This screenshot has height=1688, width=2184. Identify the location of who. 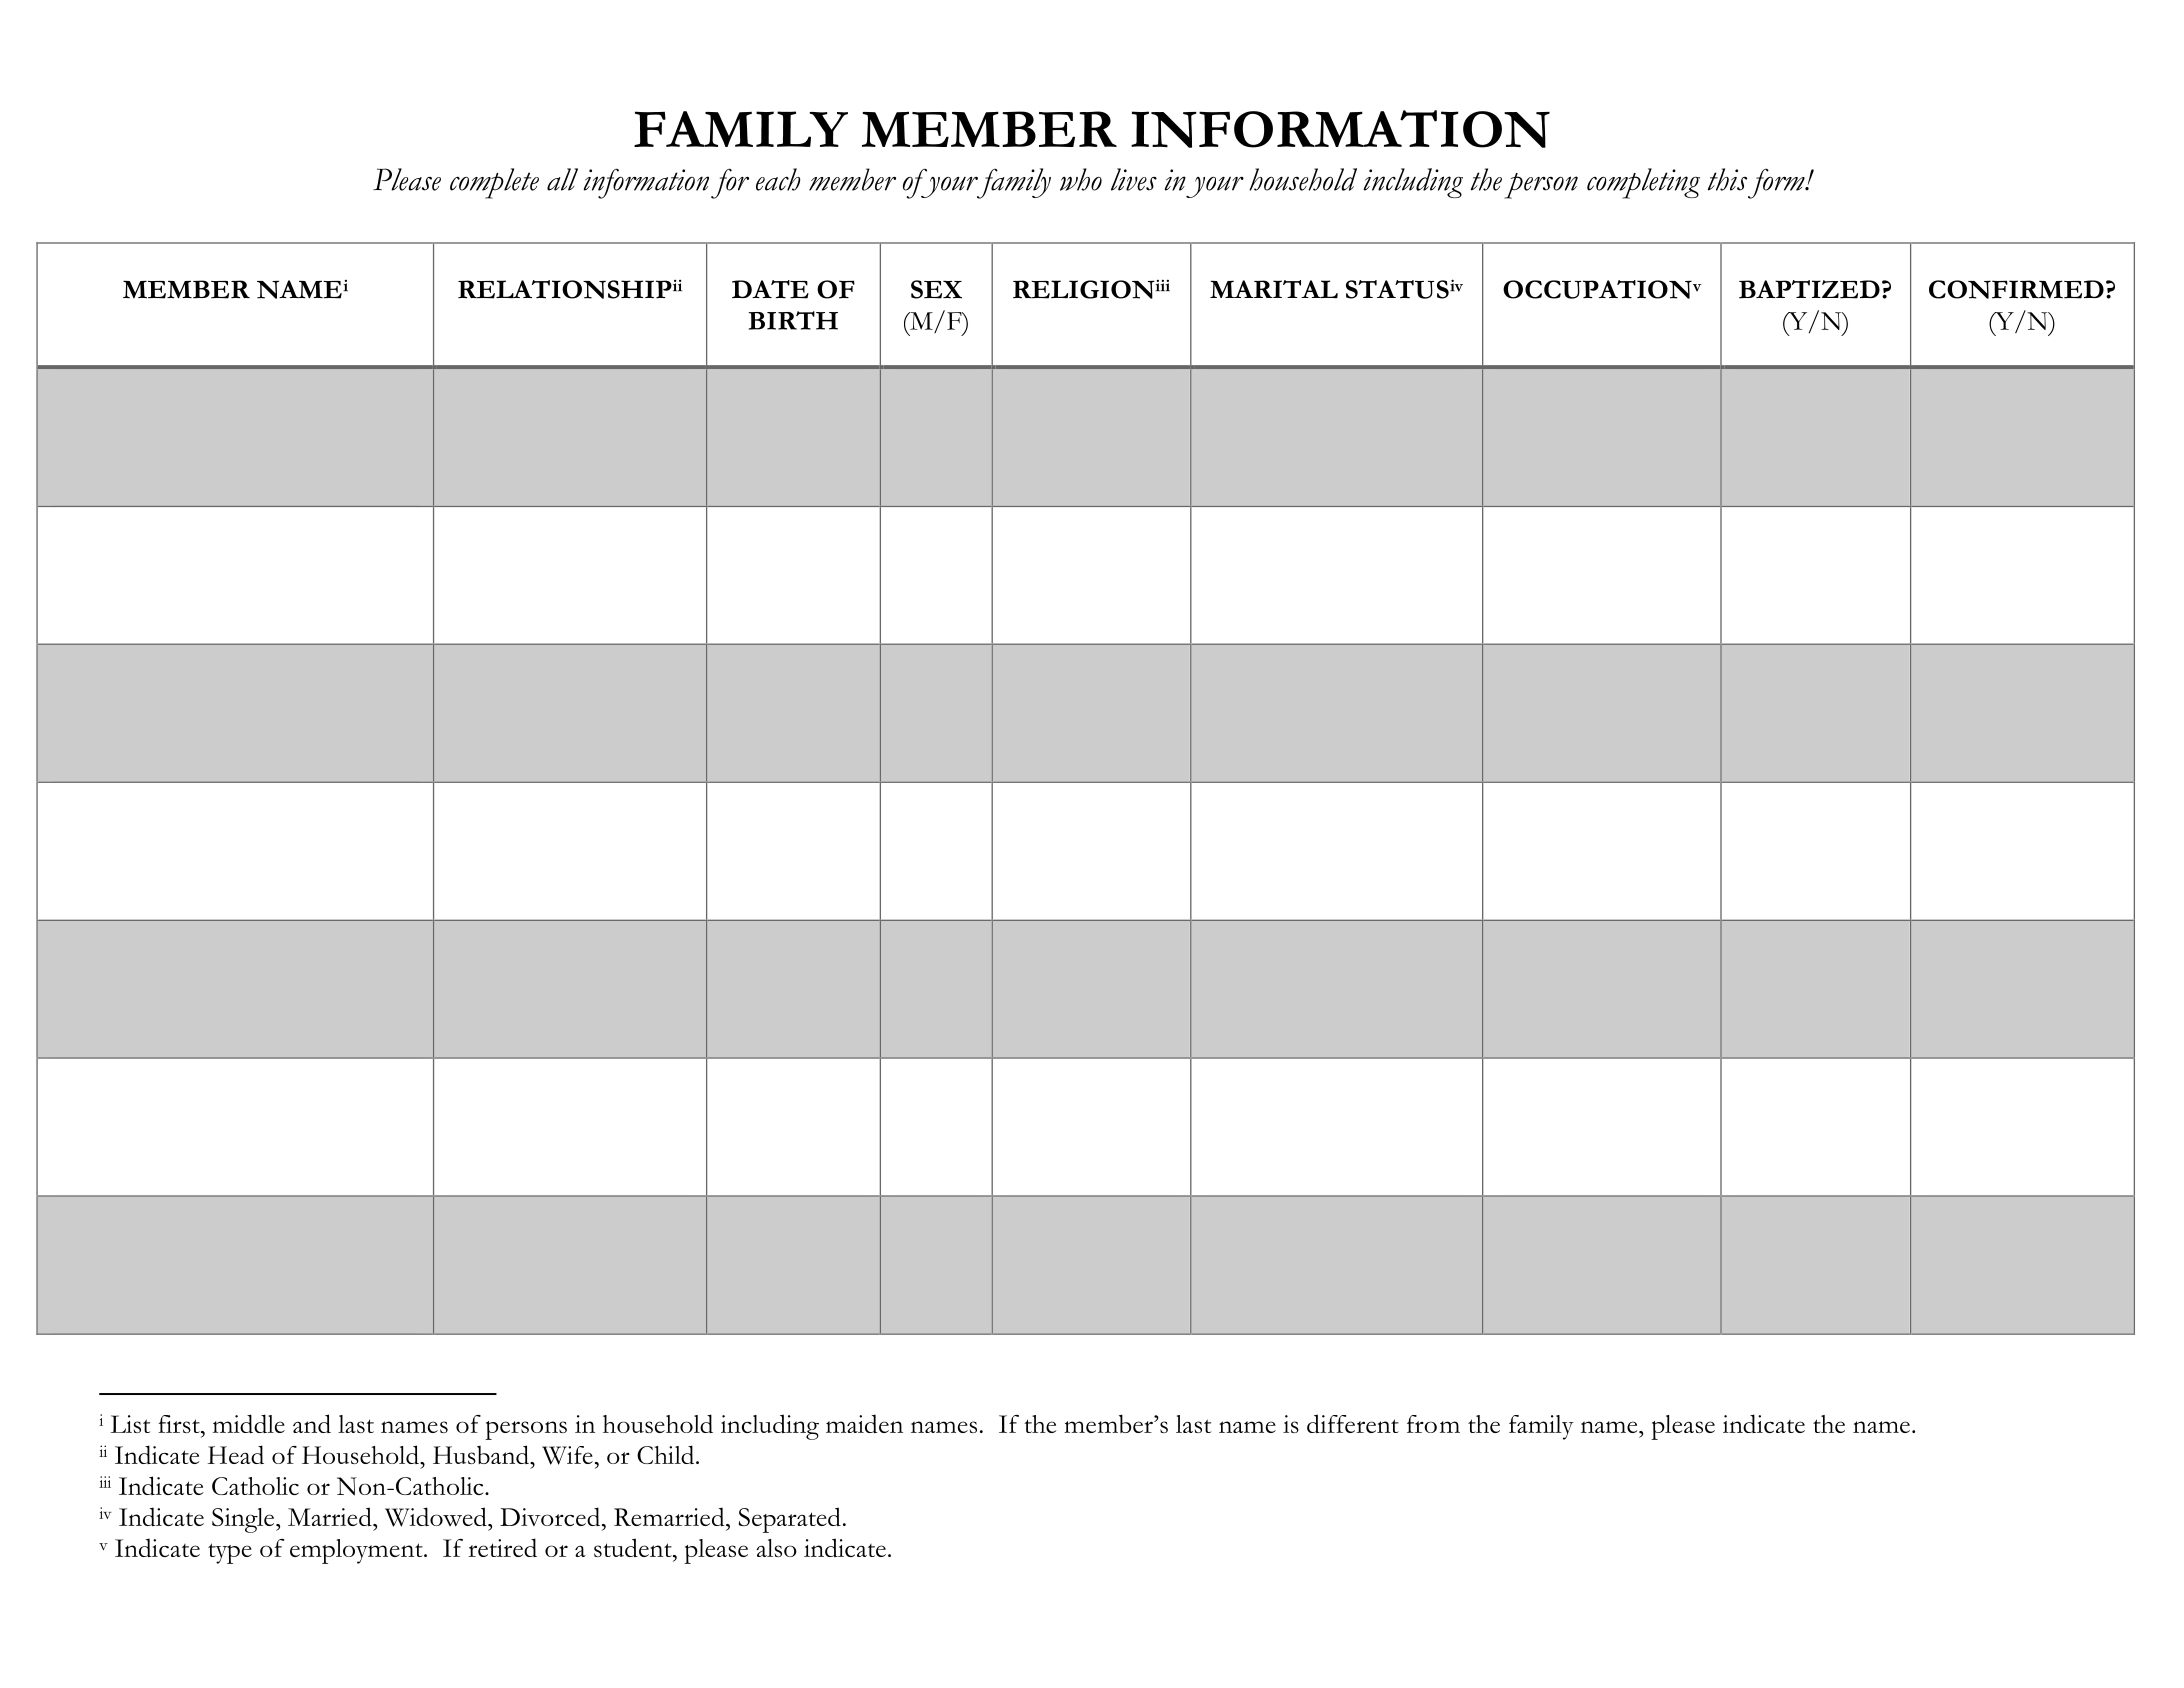
(1081, 179).
